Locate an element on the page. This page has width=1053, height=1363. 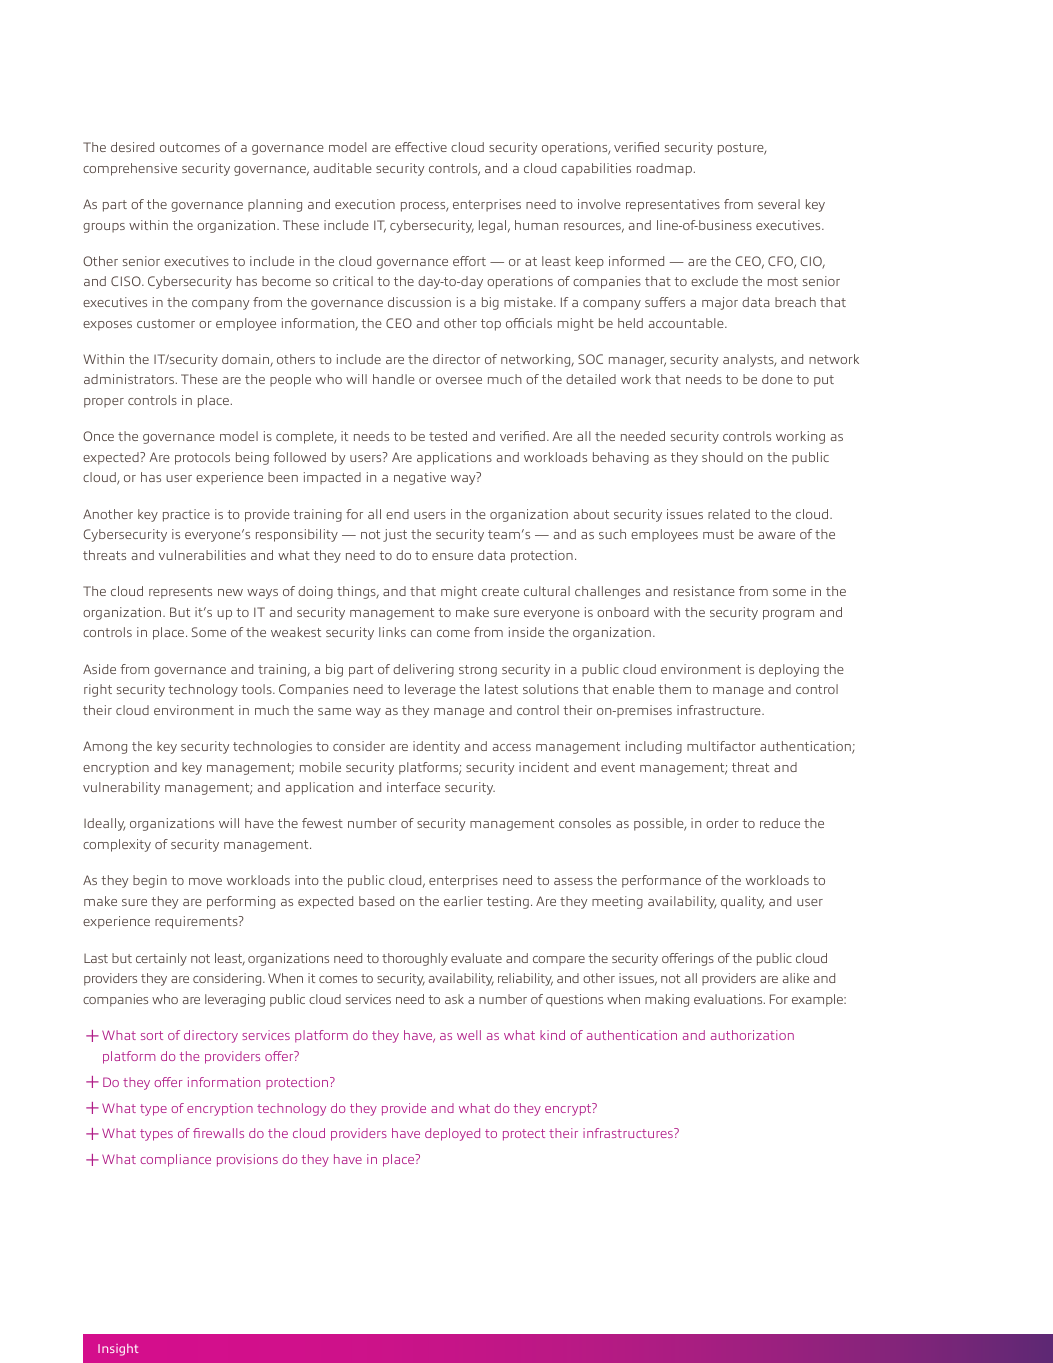
multifactor is located at coordinates (721, 746).
